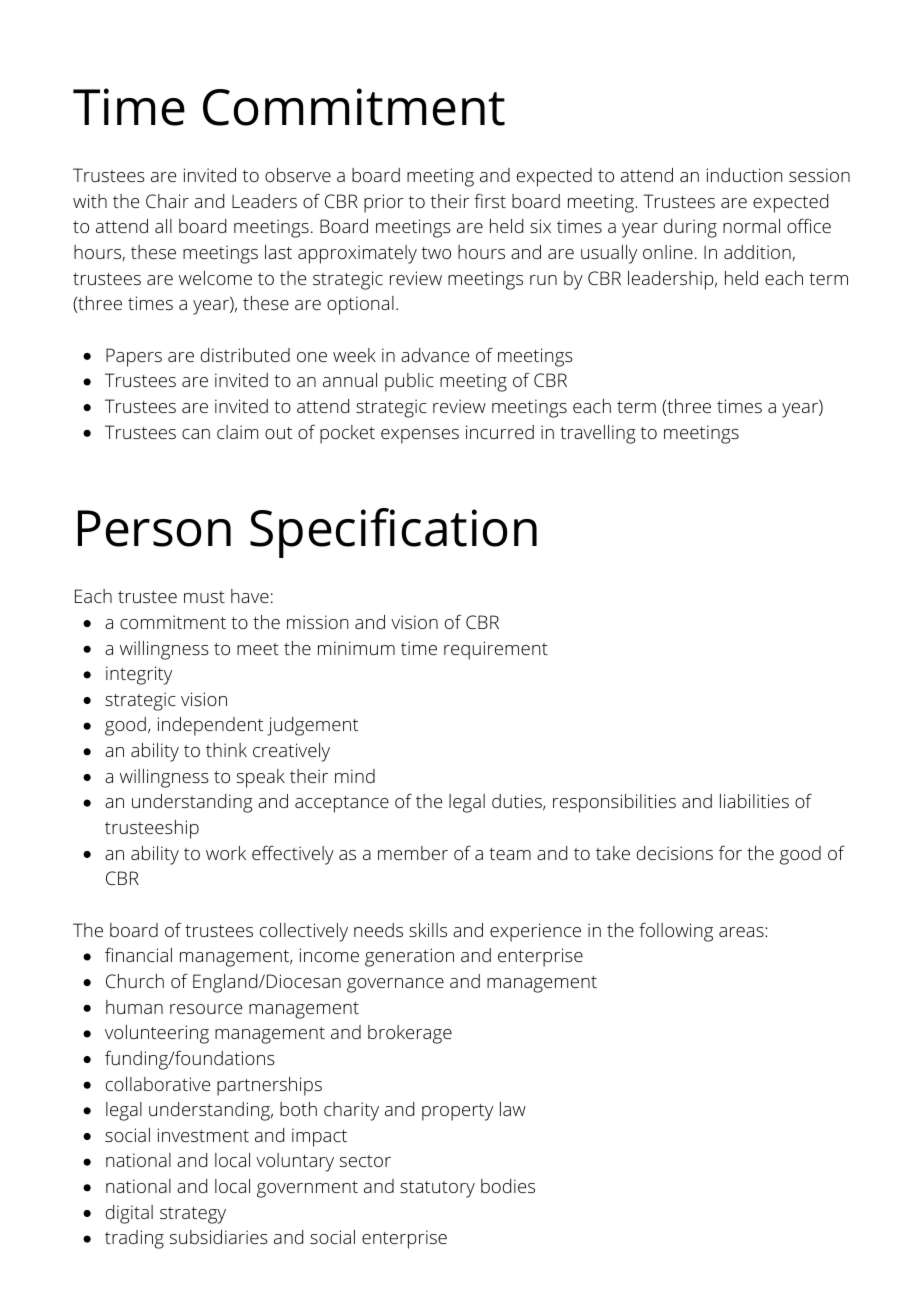 This screenshot has width=924, height=1308. What do you see at coordinates (193, 1215) in the screenshot?
I see `strategy` at bounding box center [193, 1215].
